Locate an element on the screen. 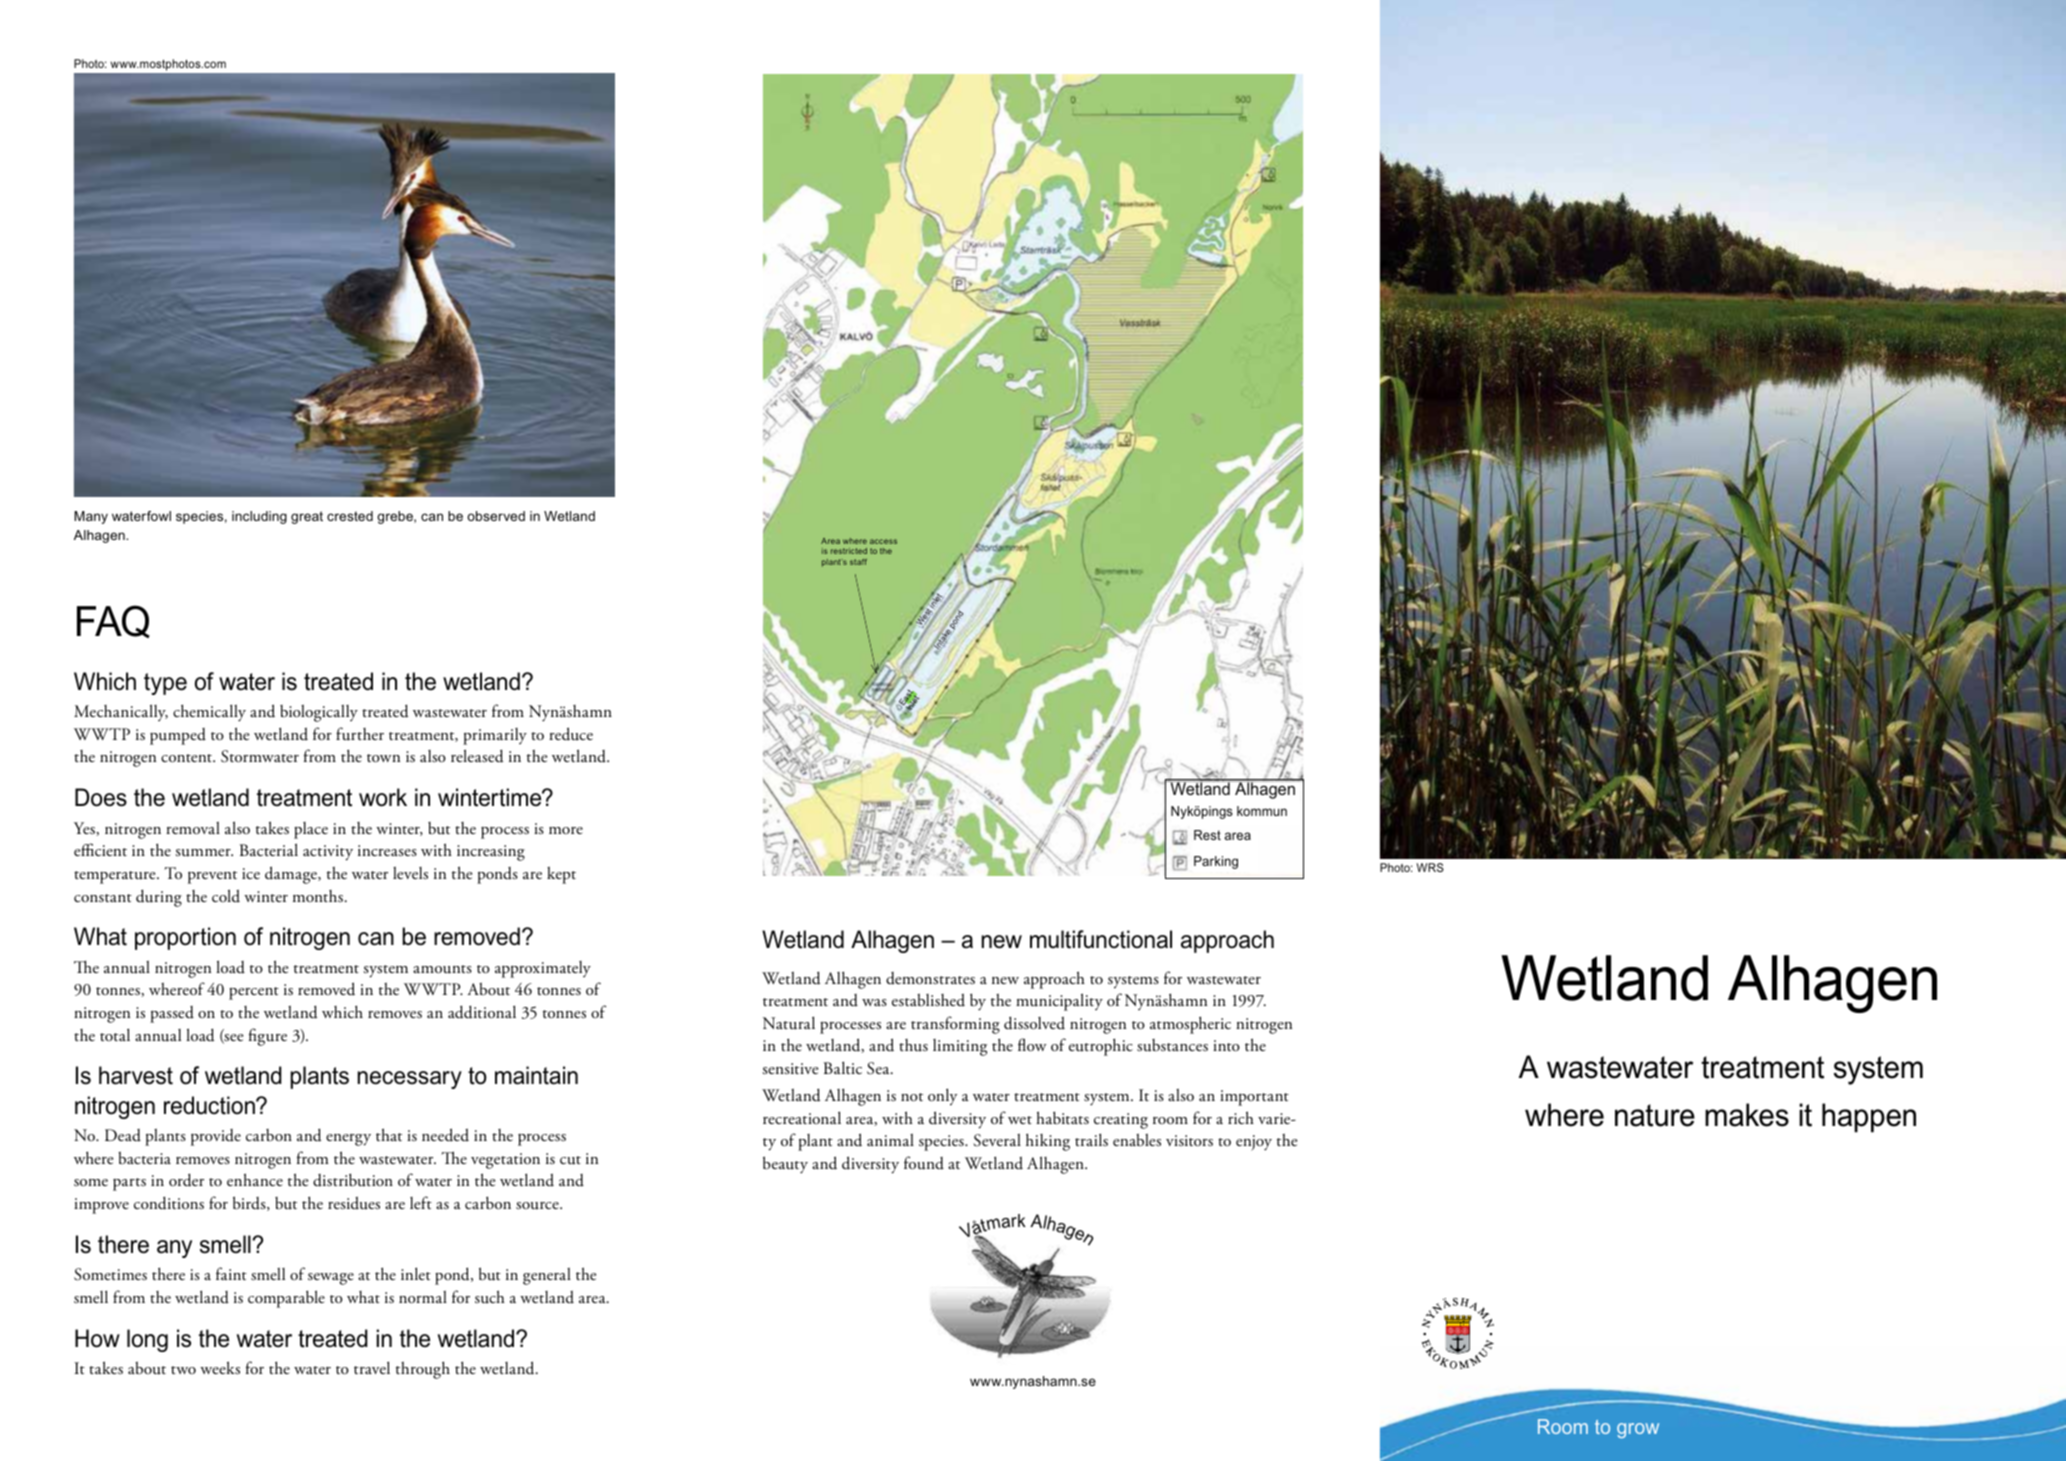  travel is located at coordinates (372, 1367).
